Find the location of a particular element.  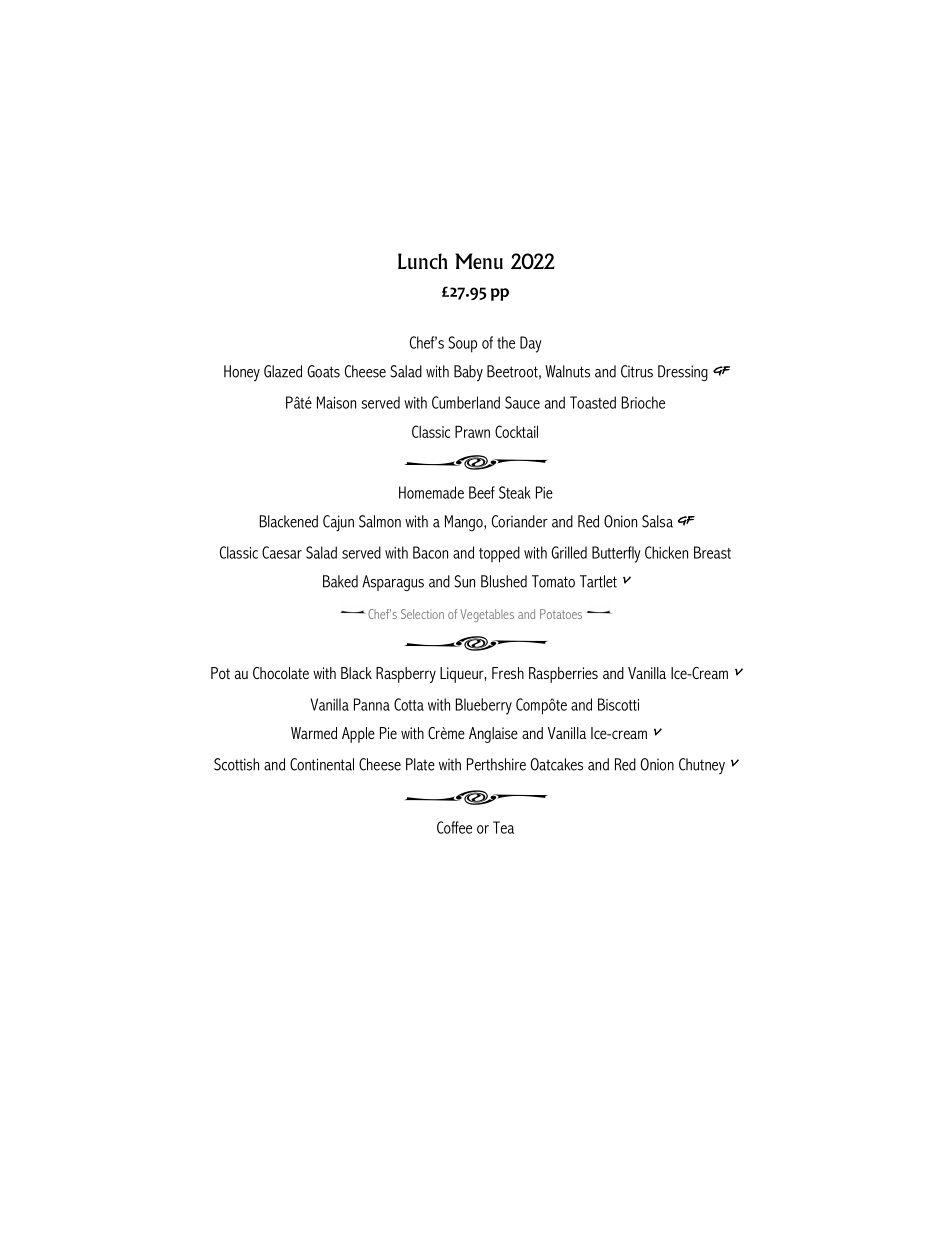

Chicken is located at coordinates (666, 552).
